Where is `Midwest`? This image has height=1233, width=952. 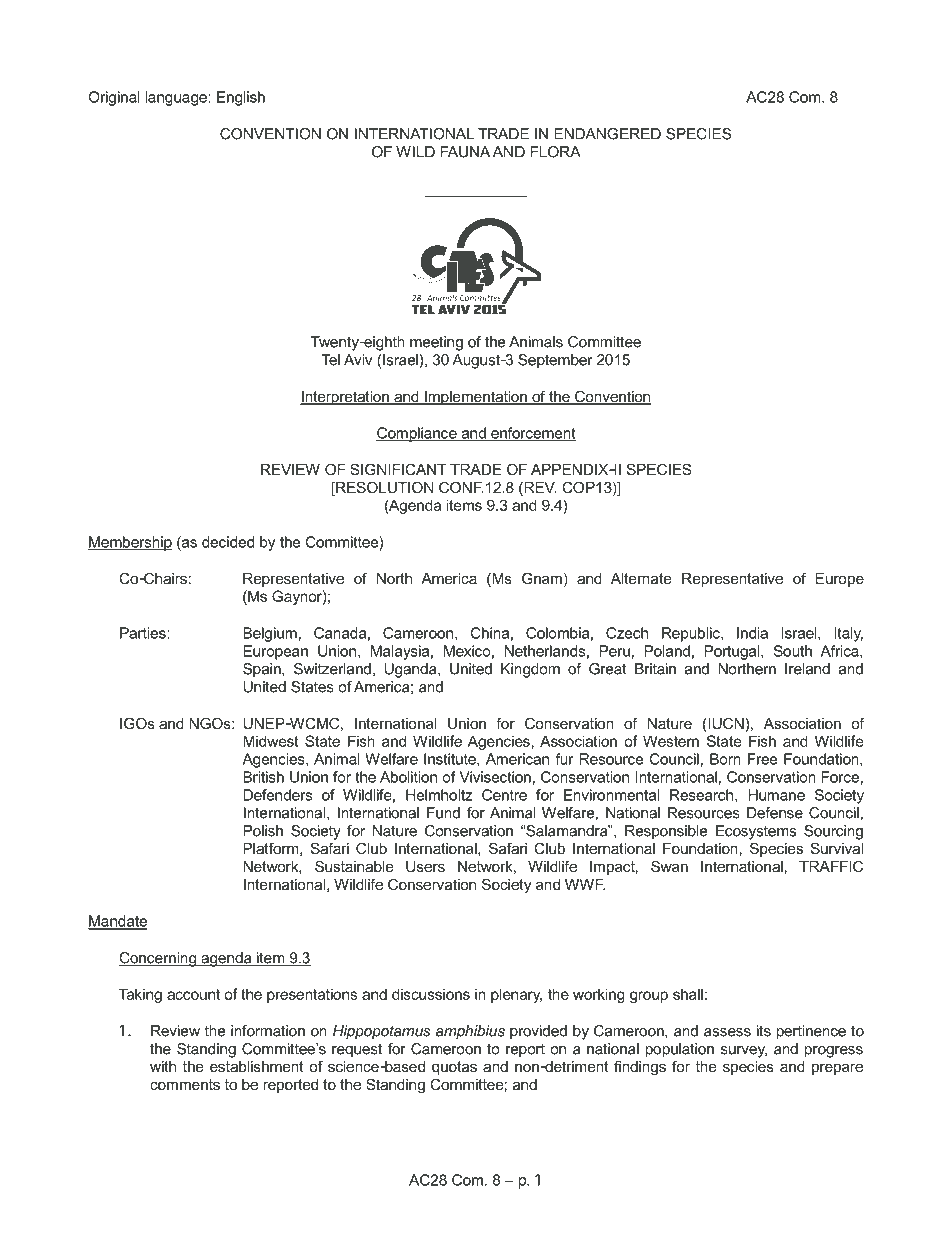 Midwest is located at coordinates (271, 741).
